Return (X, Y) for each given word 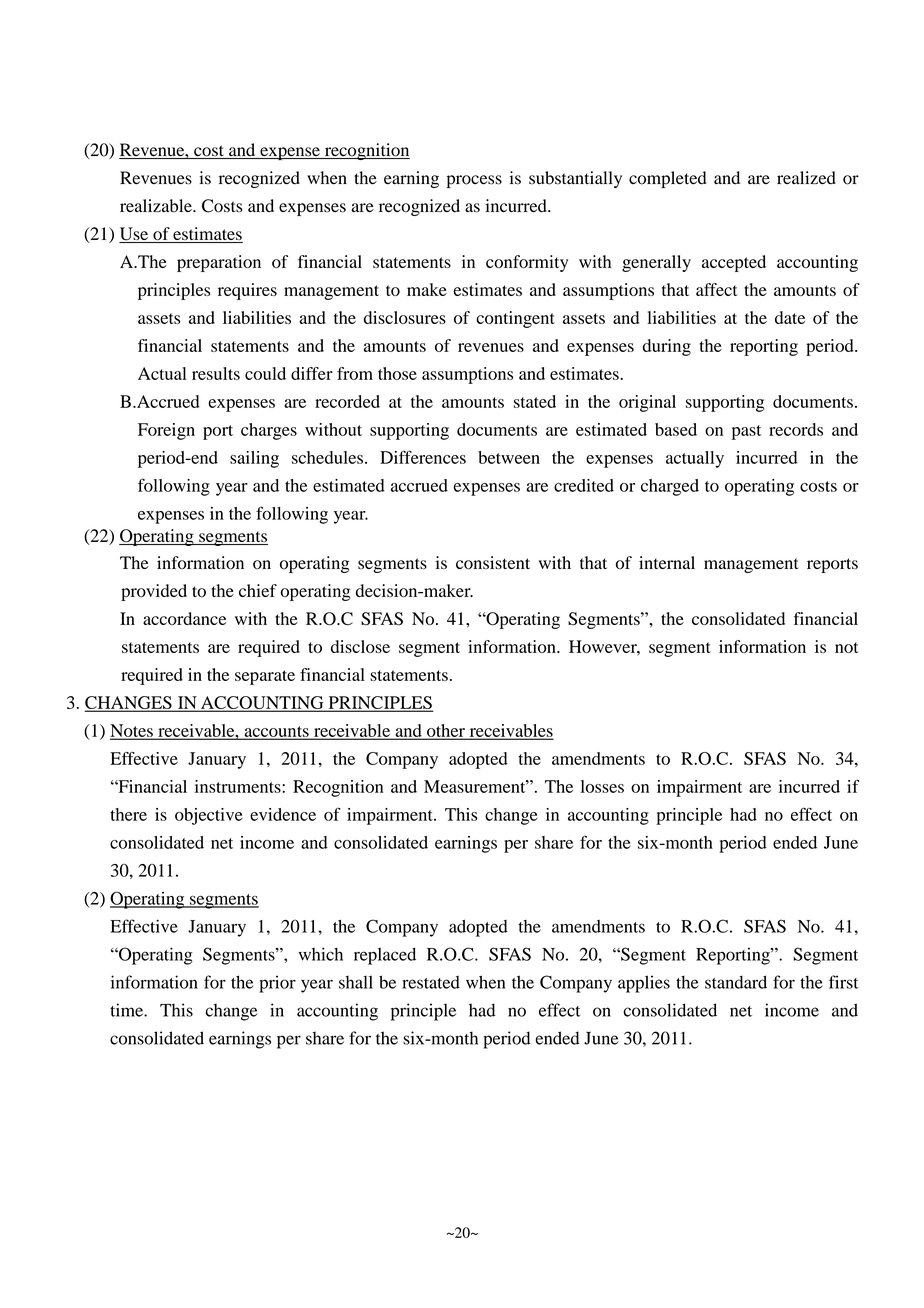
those (397, 373)
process (474, 181)
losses (602, 786)
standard (736, 982)
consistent (493, 563)
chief (258, 590)
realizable (157, 206)
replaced (385, 956)
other (446, 731)
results (216, 373)
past (746, 432)
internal (667, 562)
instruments (239, 786)
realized (806, 178)
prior (277, 984)
